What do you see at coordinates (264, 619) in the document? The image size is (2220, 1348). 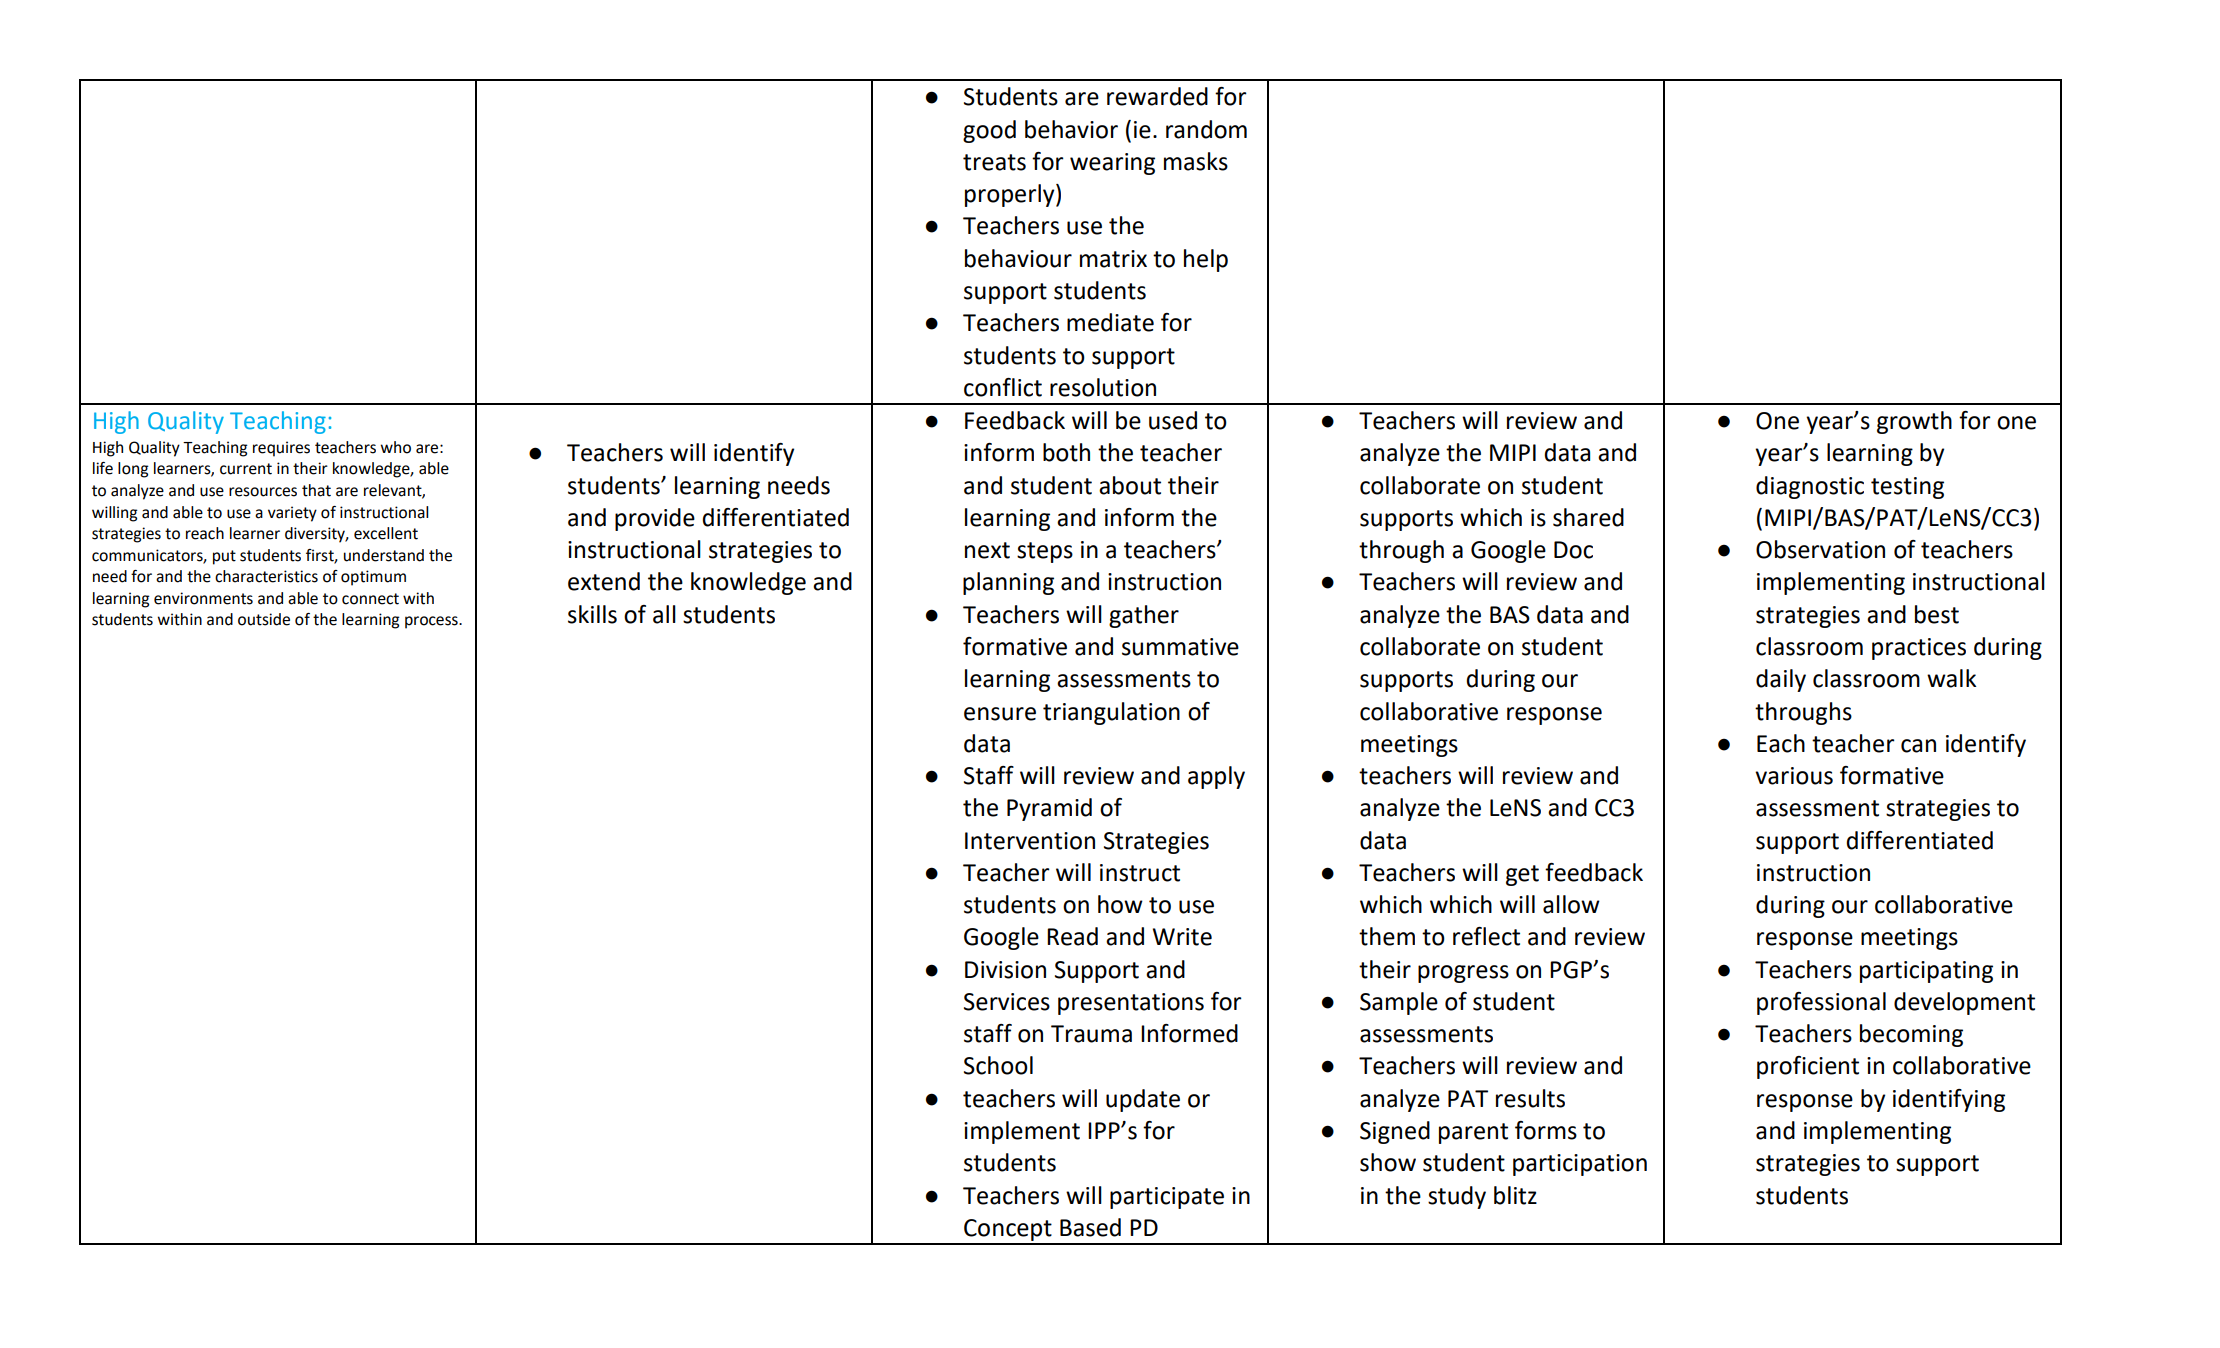 I see `outside` at bounding box center [264, 619].
